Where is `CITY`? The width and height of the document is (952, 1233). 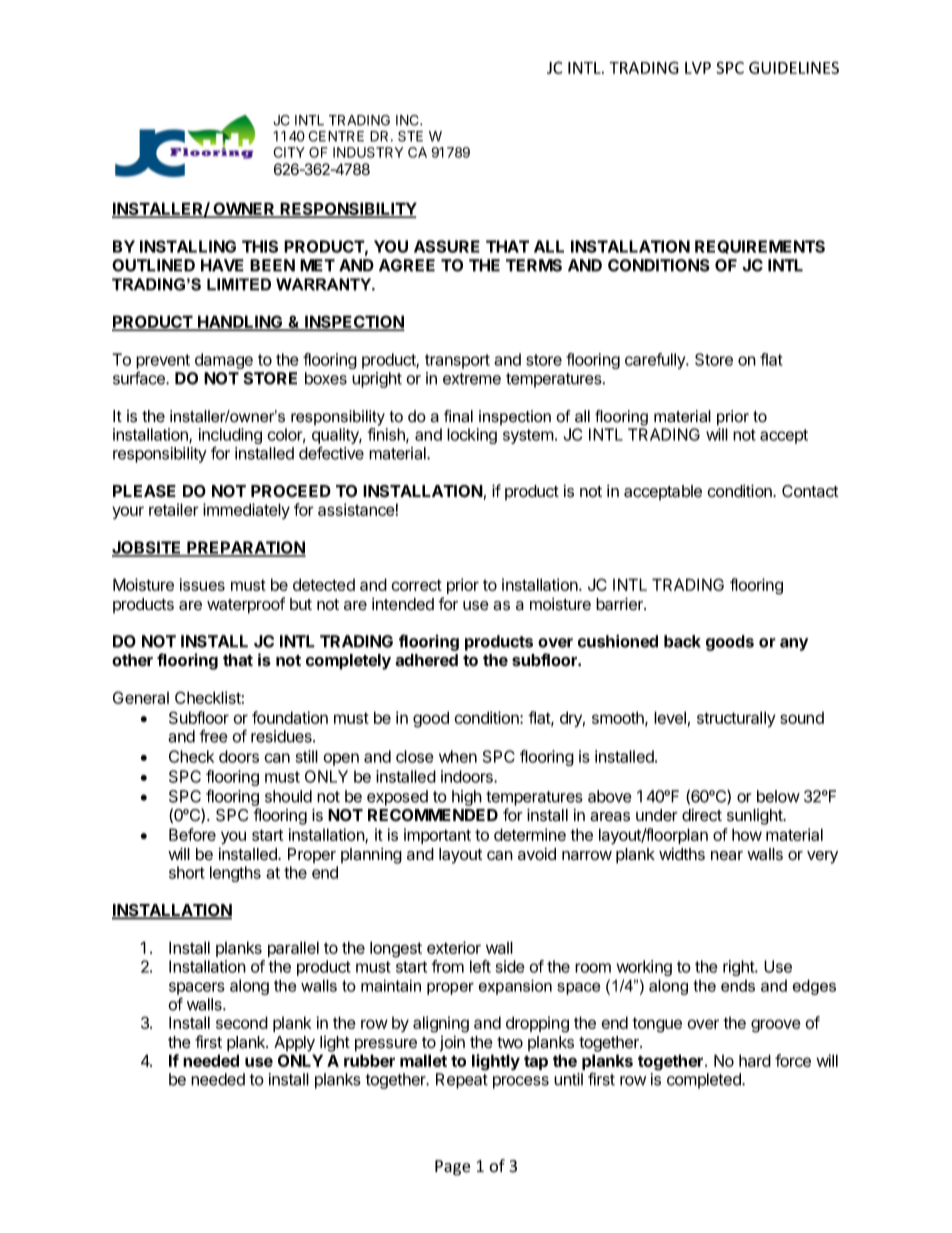
CITY is located at coordinates (289, 152).
